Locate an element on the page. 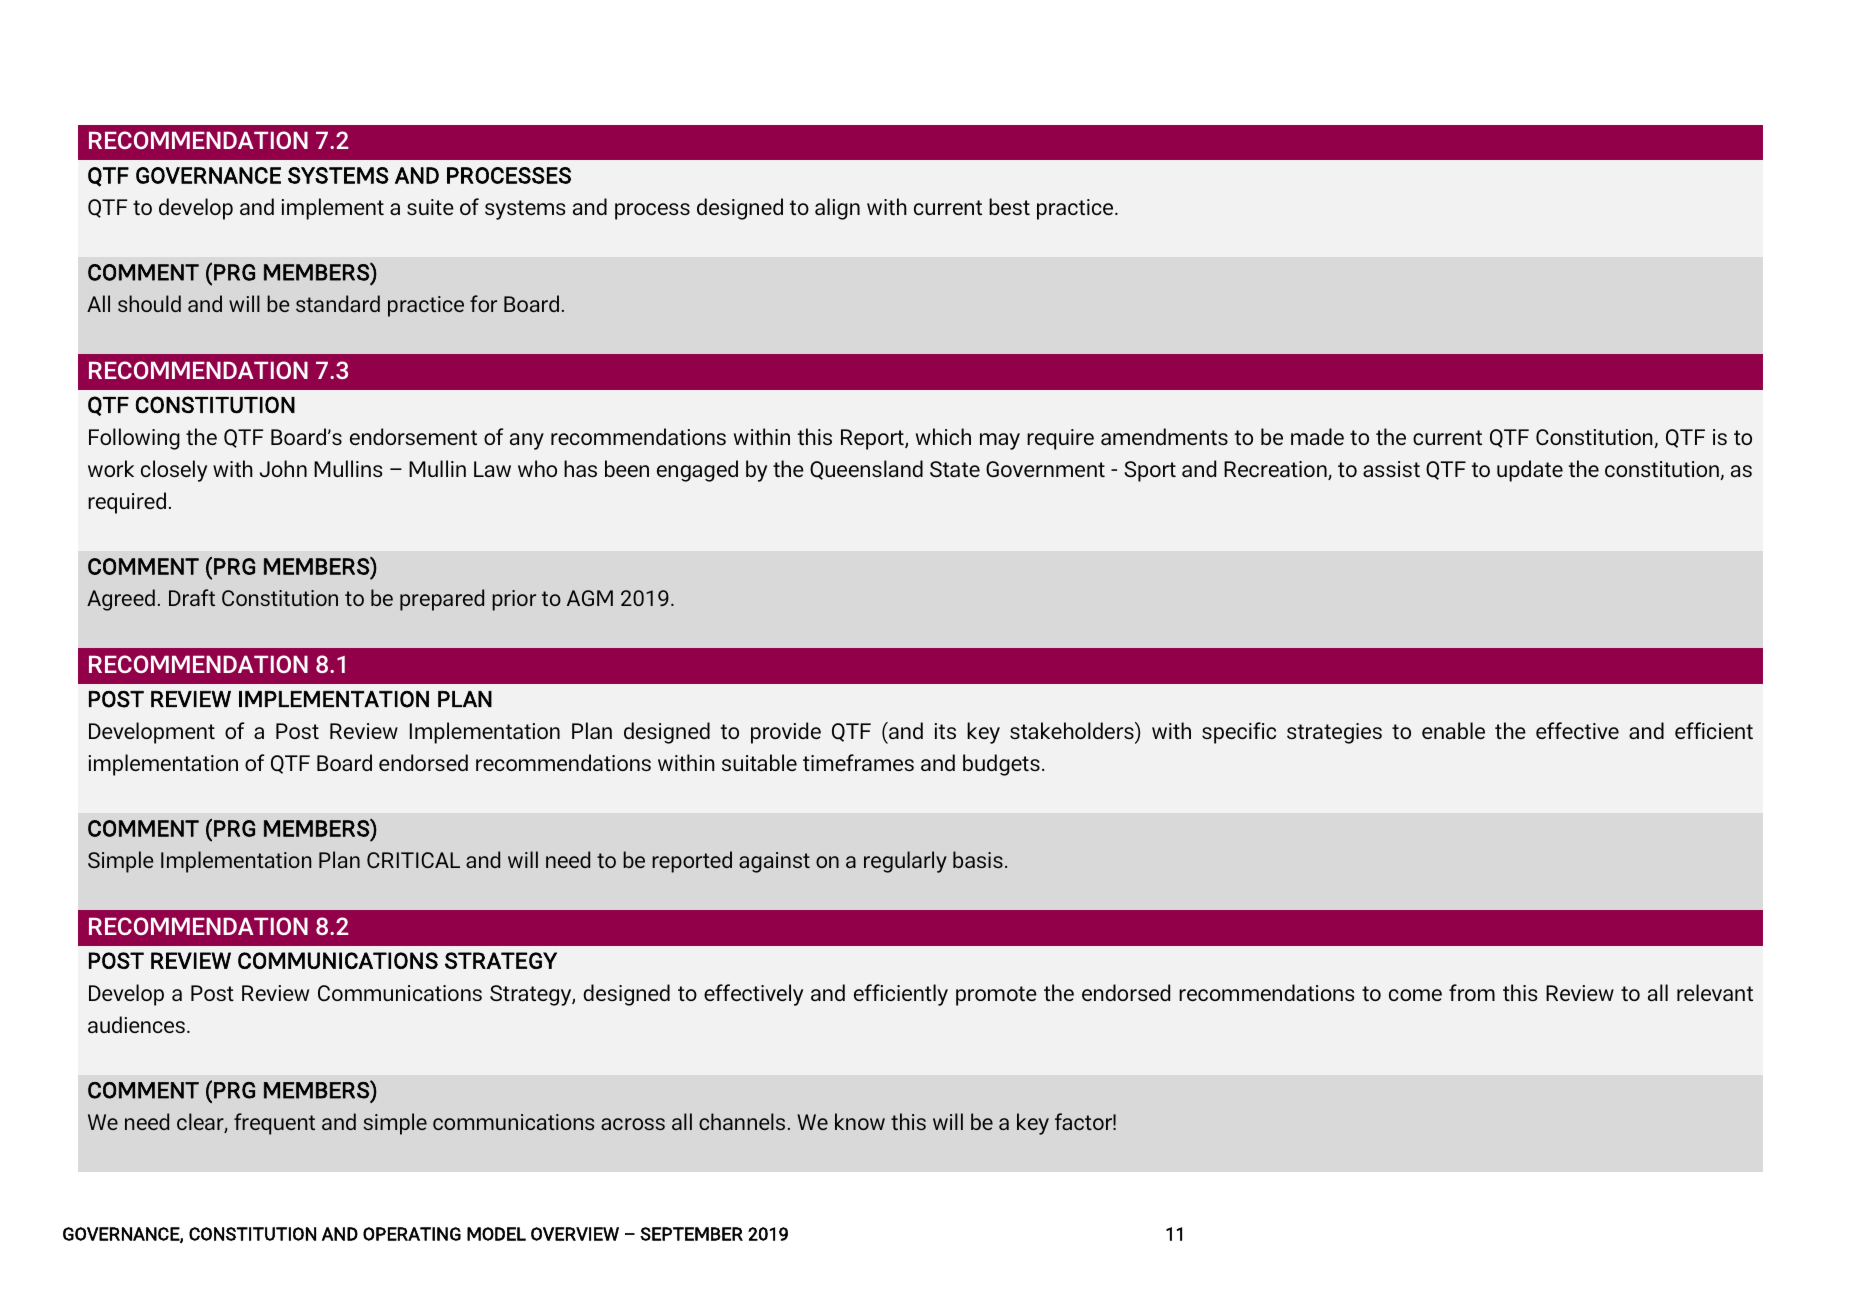 The image size is (1853, 1310). OPERATING is located at coordinates (412, 1234).
